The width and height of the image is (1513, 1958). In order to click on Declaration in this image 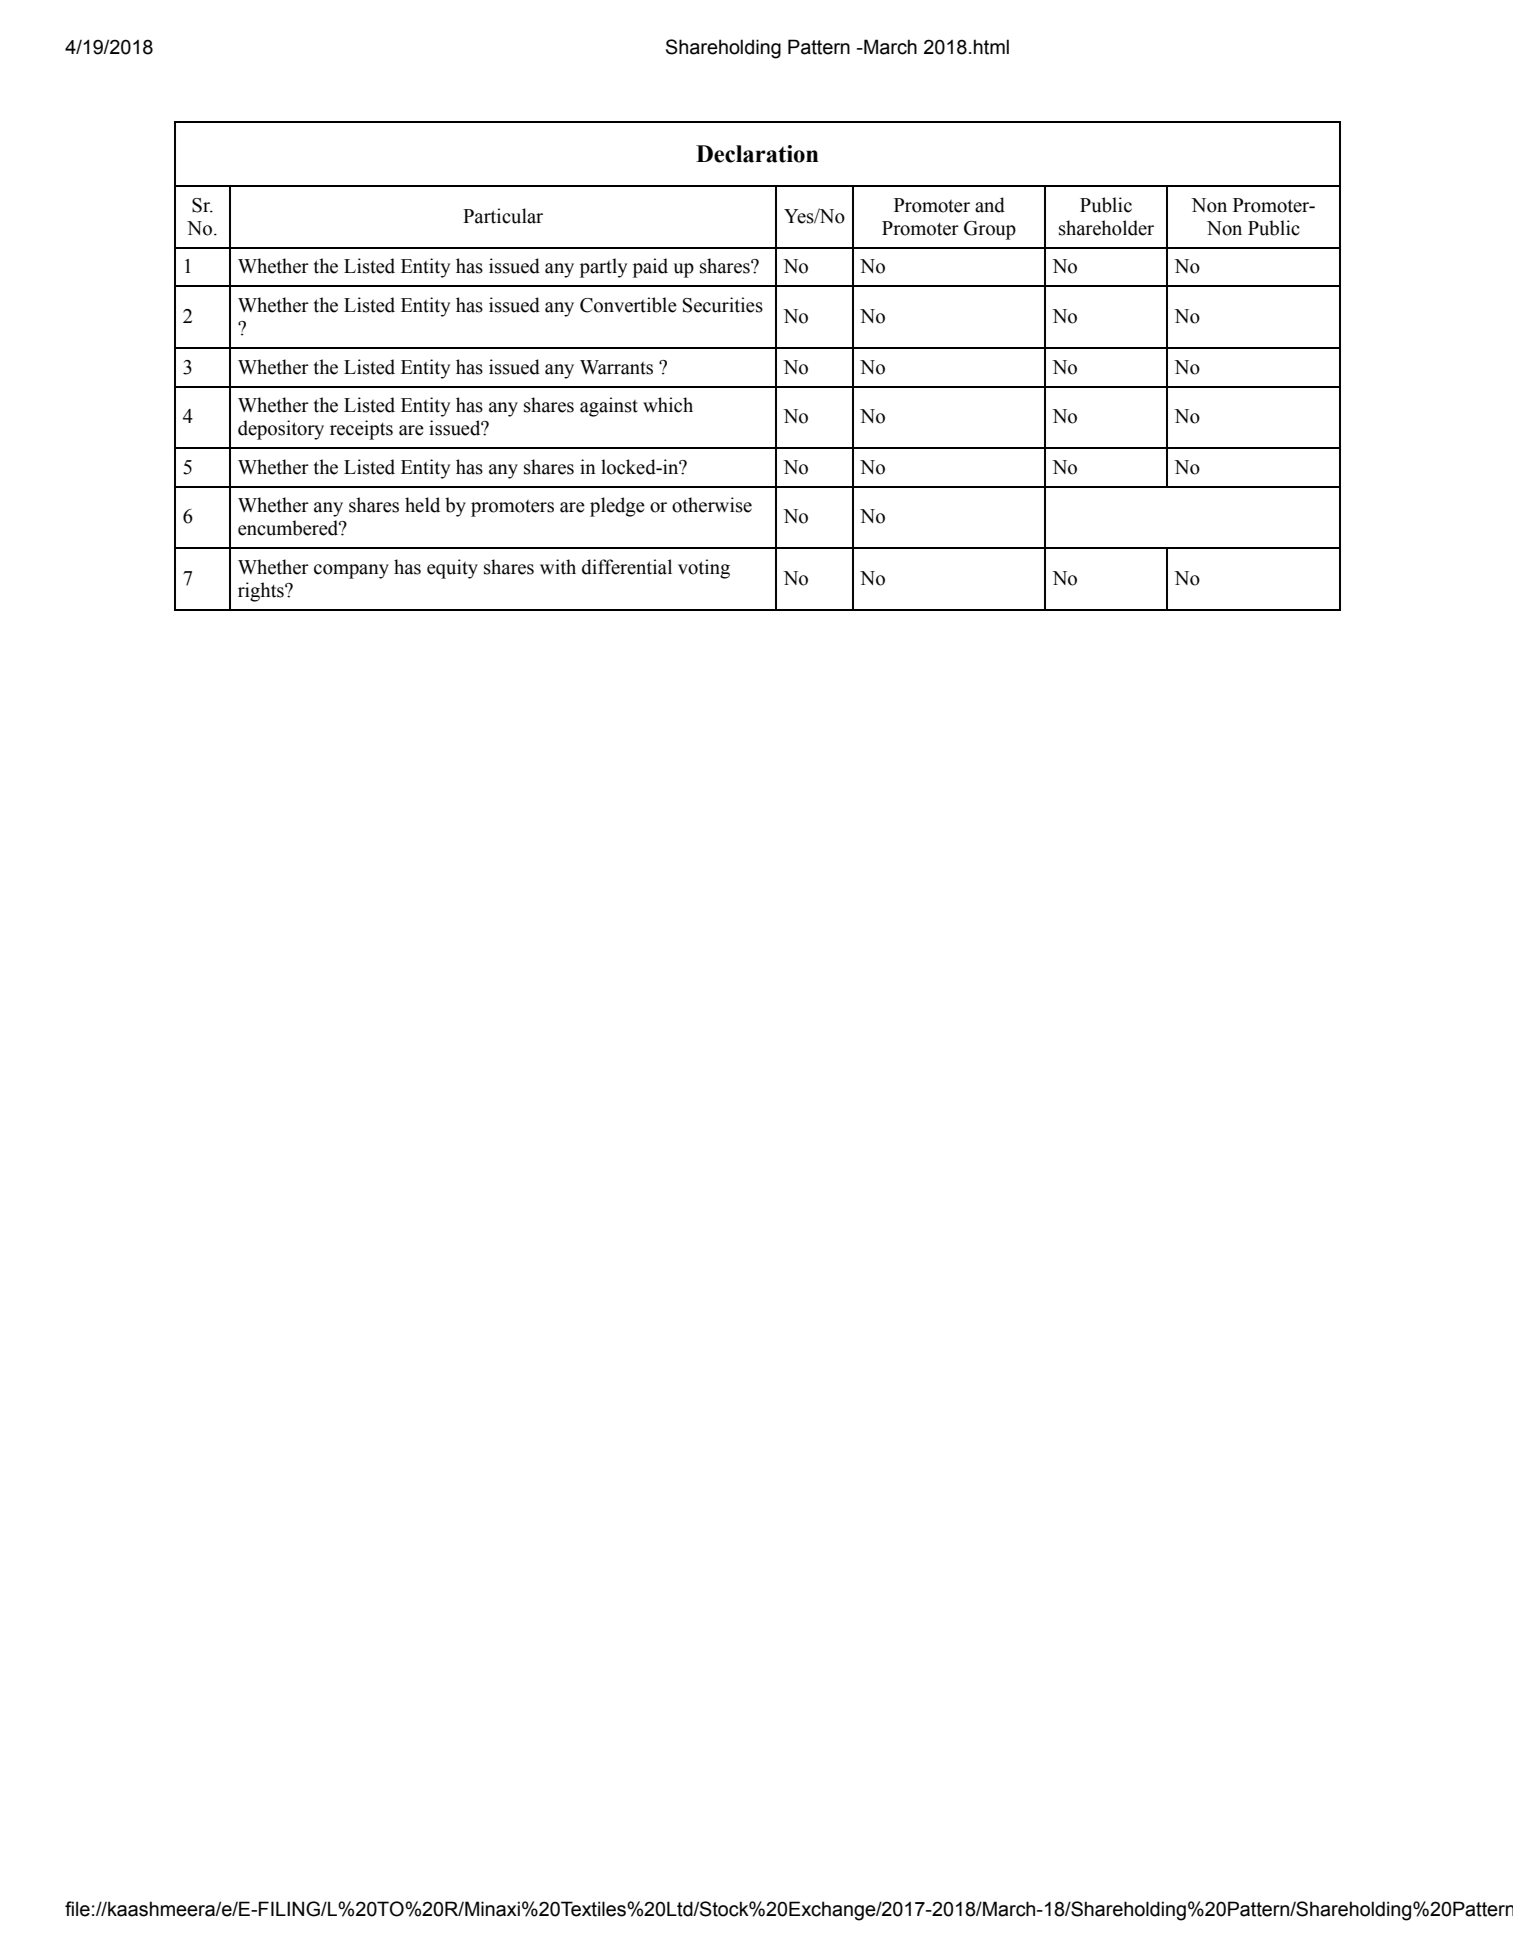, I will do `click(757, 154)`.
